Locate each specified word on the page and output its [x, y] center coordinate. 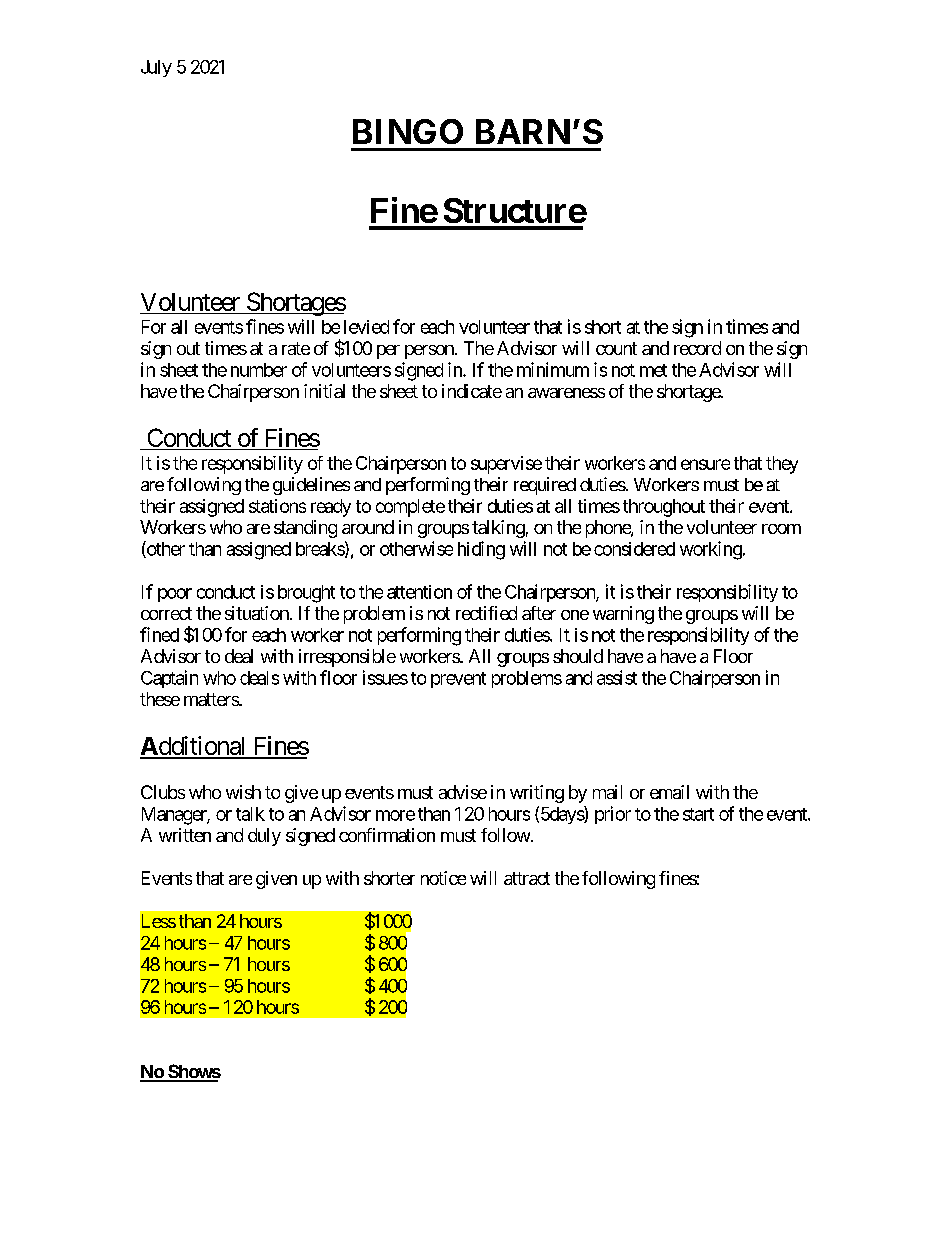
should [578, 656]
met [653, 370]
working [711, 550]
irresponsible [347, 658]
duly [264, 837]
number [259, 370]
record [697, 348]
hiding [481, 550]
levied [366, 327]
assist [617, 677]
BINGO [408, 131]
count [616, 348]
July [156, 68]
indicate [472, 391]
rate [296, 348]
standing [305, 529]
